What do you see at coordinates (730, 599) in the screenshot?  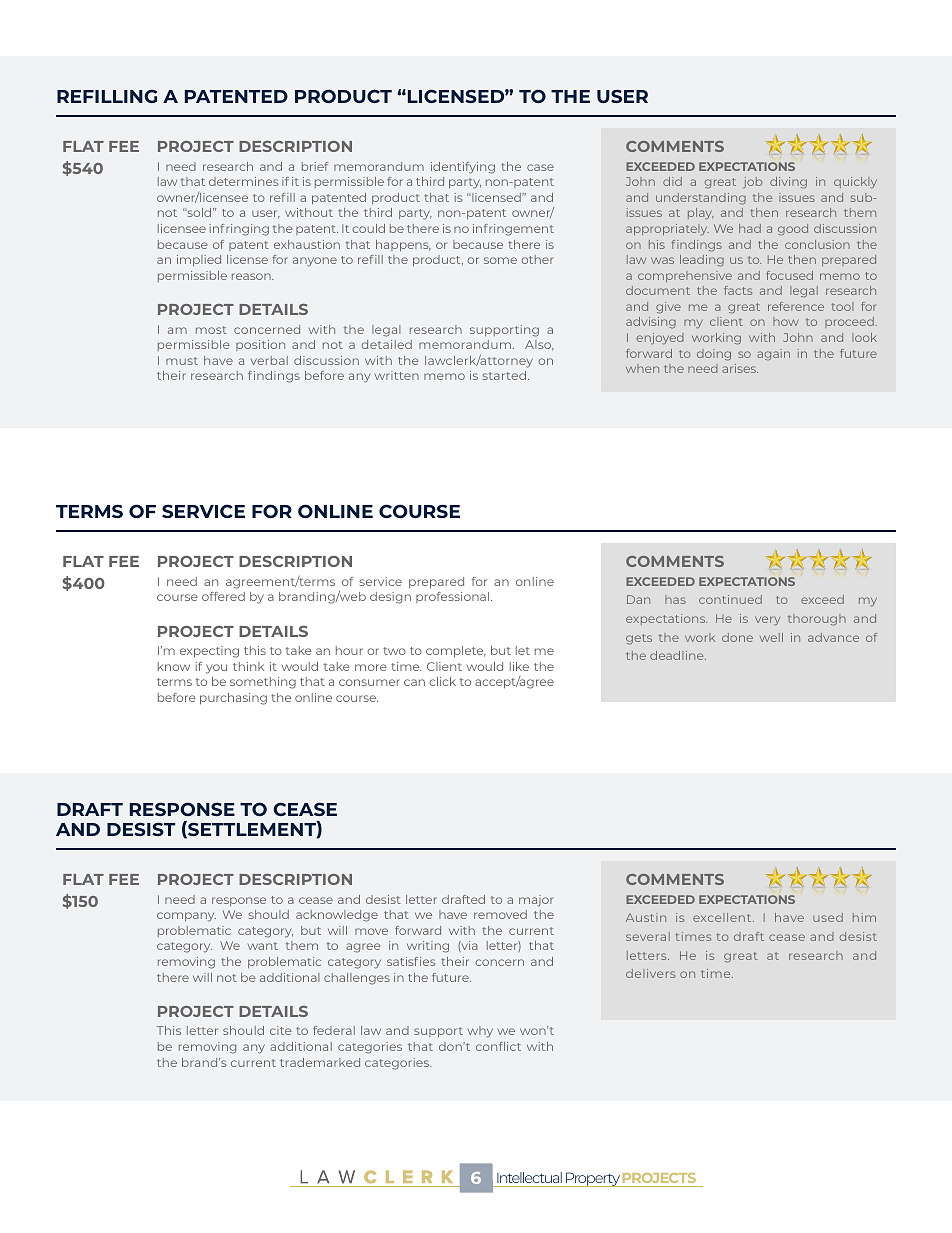 I see `continued` at bounding box center [730, 599].
